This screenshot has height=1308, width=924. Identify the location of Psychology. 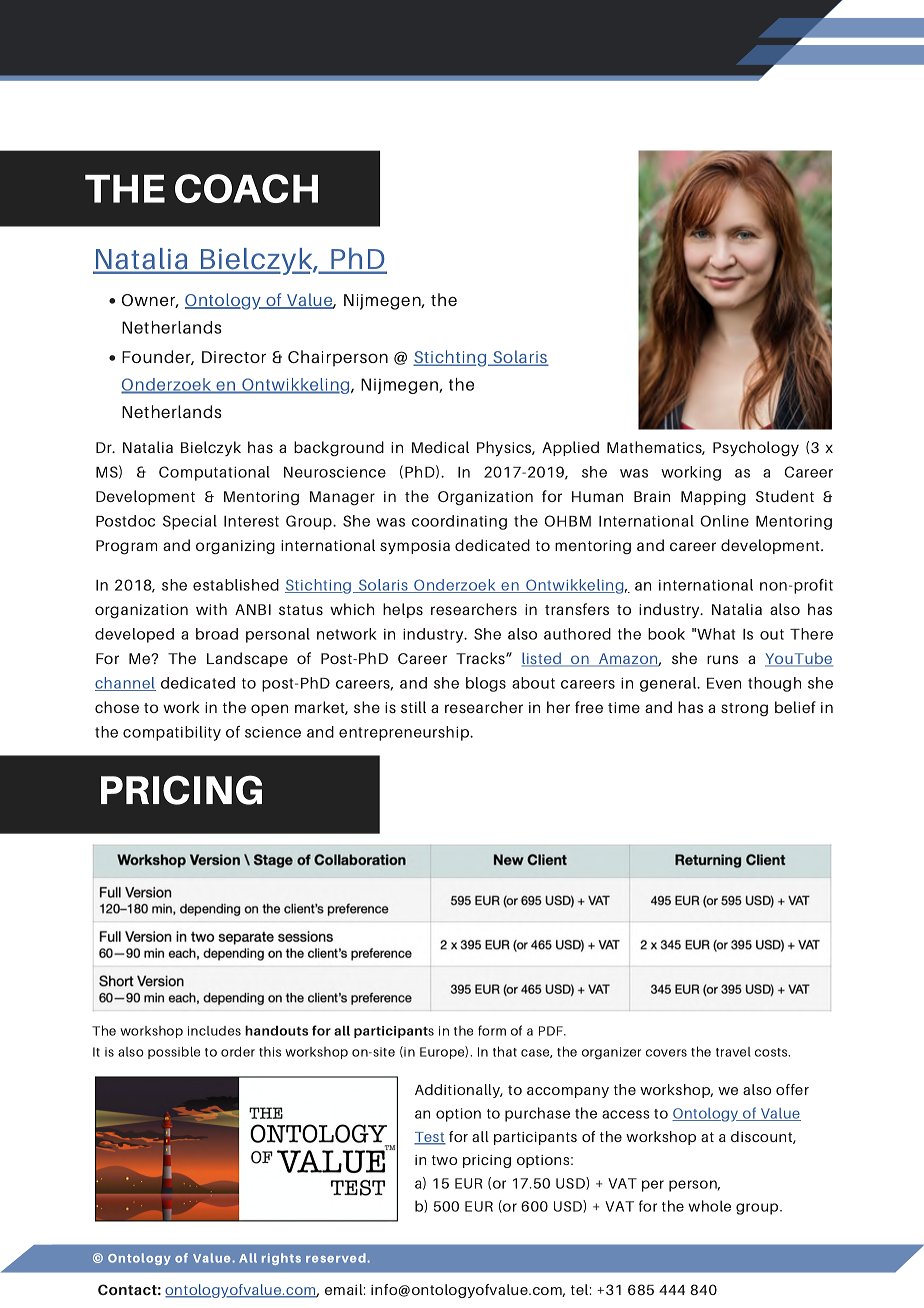
(756, 449).
